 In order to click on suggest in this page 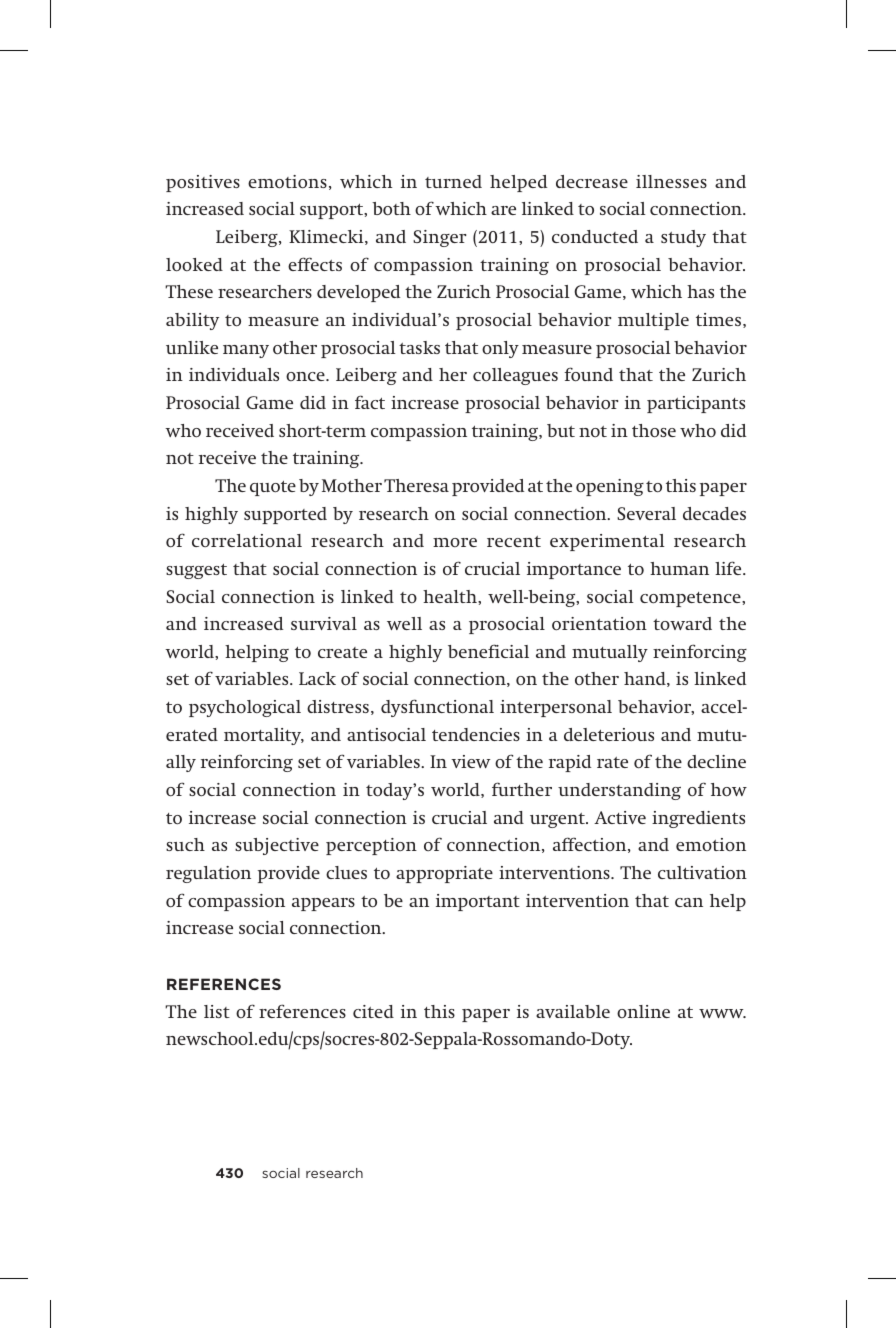, I will do `click(196, 571)`.
